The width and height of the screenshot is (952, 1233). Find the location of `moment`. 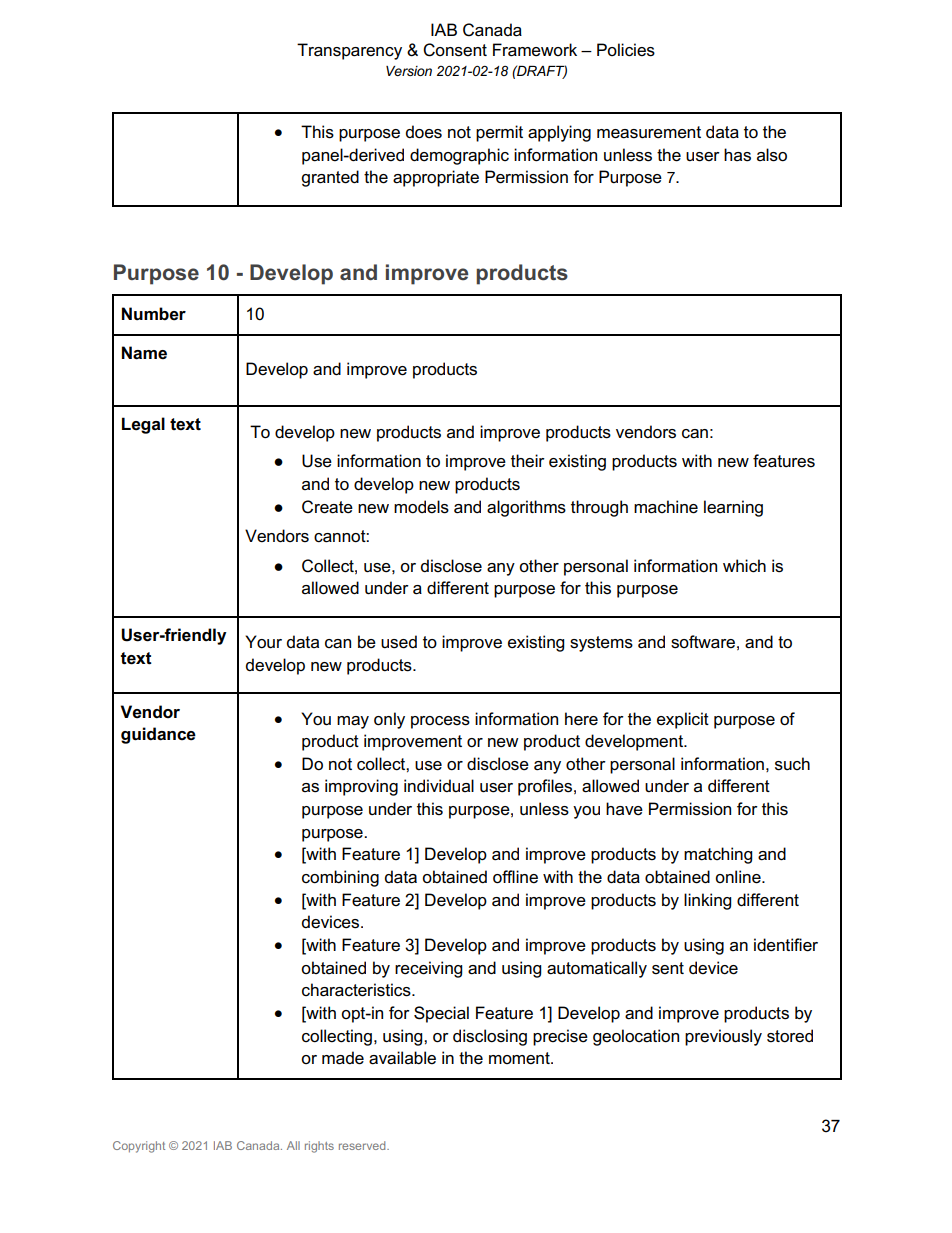

moment is located at coordinates (520, 1058).
